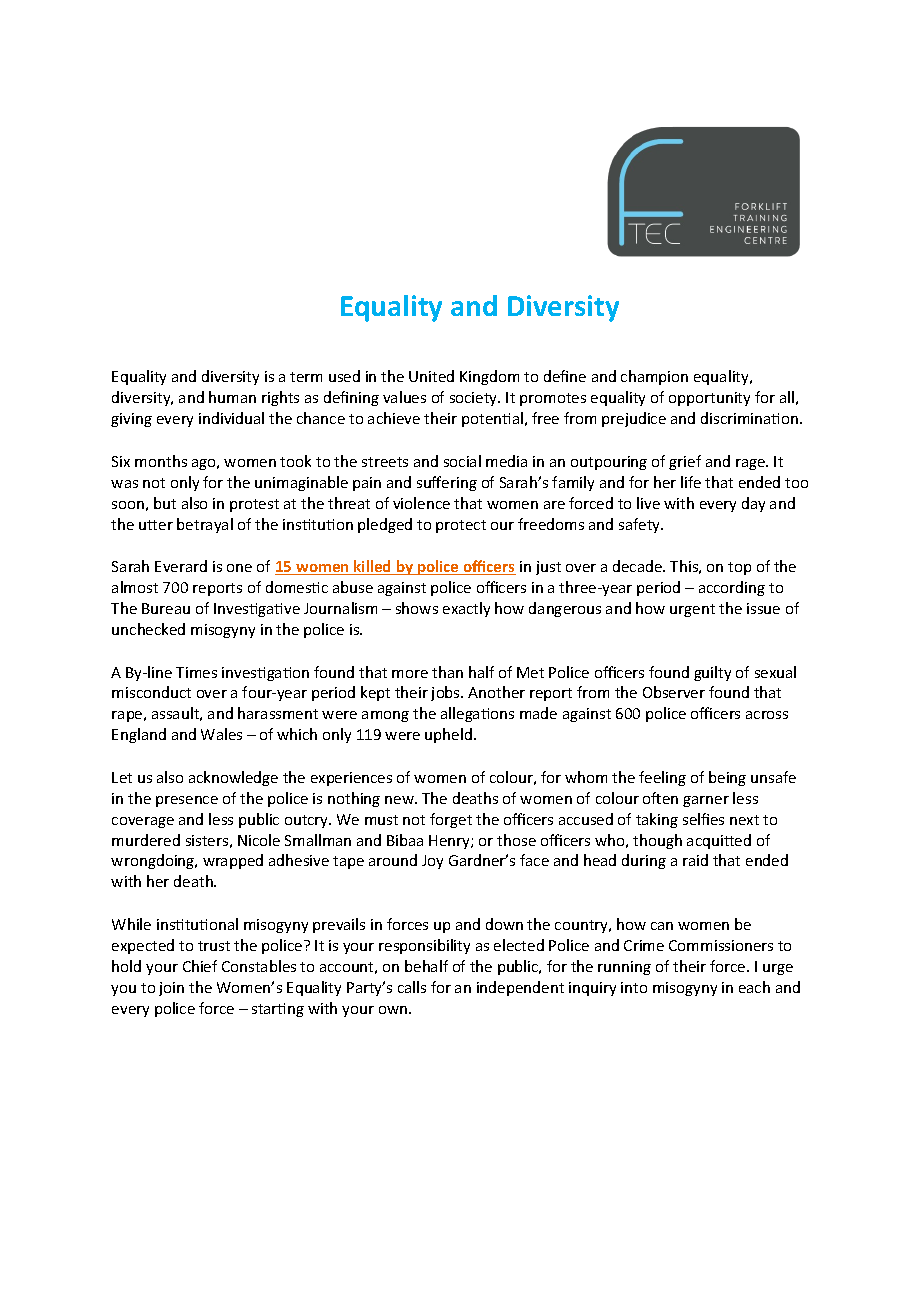 The height and width of the page is (1308, 924). Describe the element at coordinates (446, 693) in the page. I see `jobs` at that location.
